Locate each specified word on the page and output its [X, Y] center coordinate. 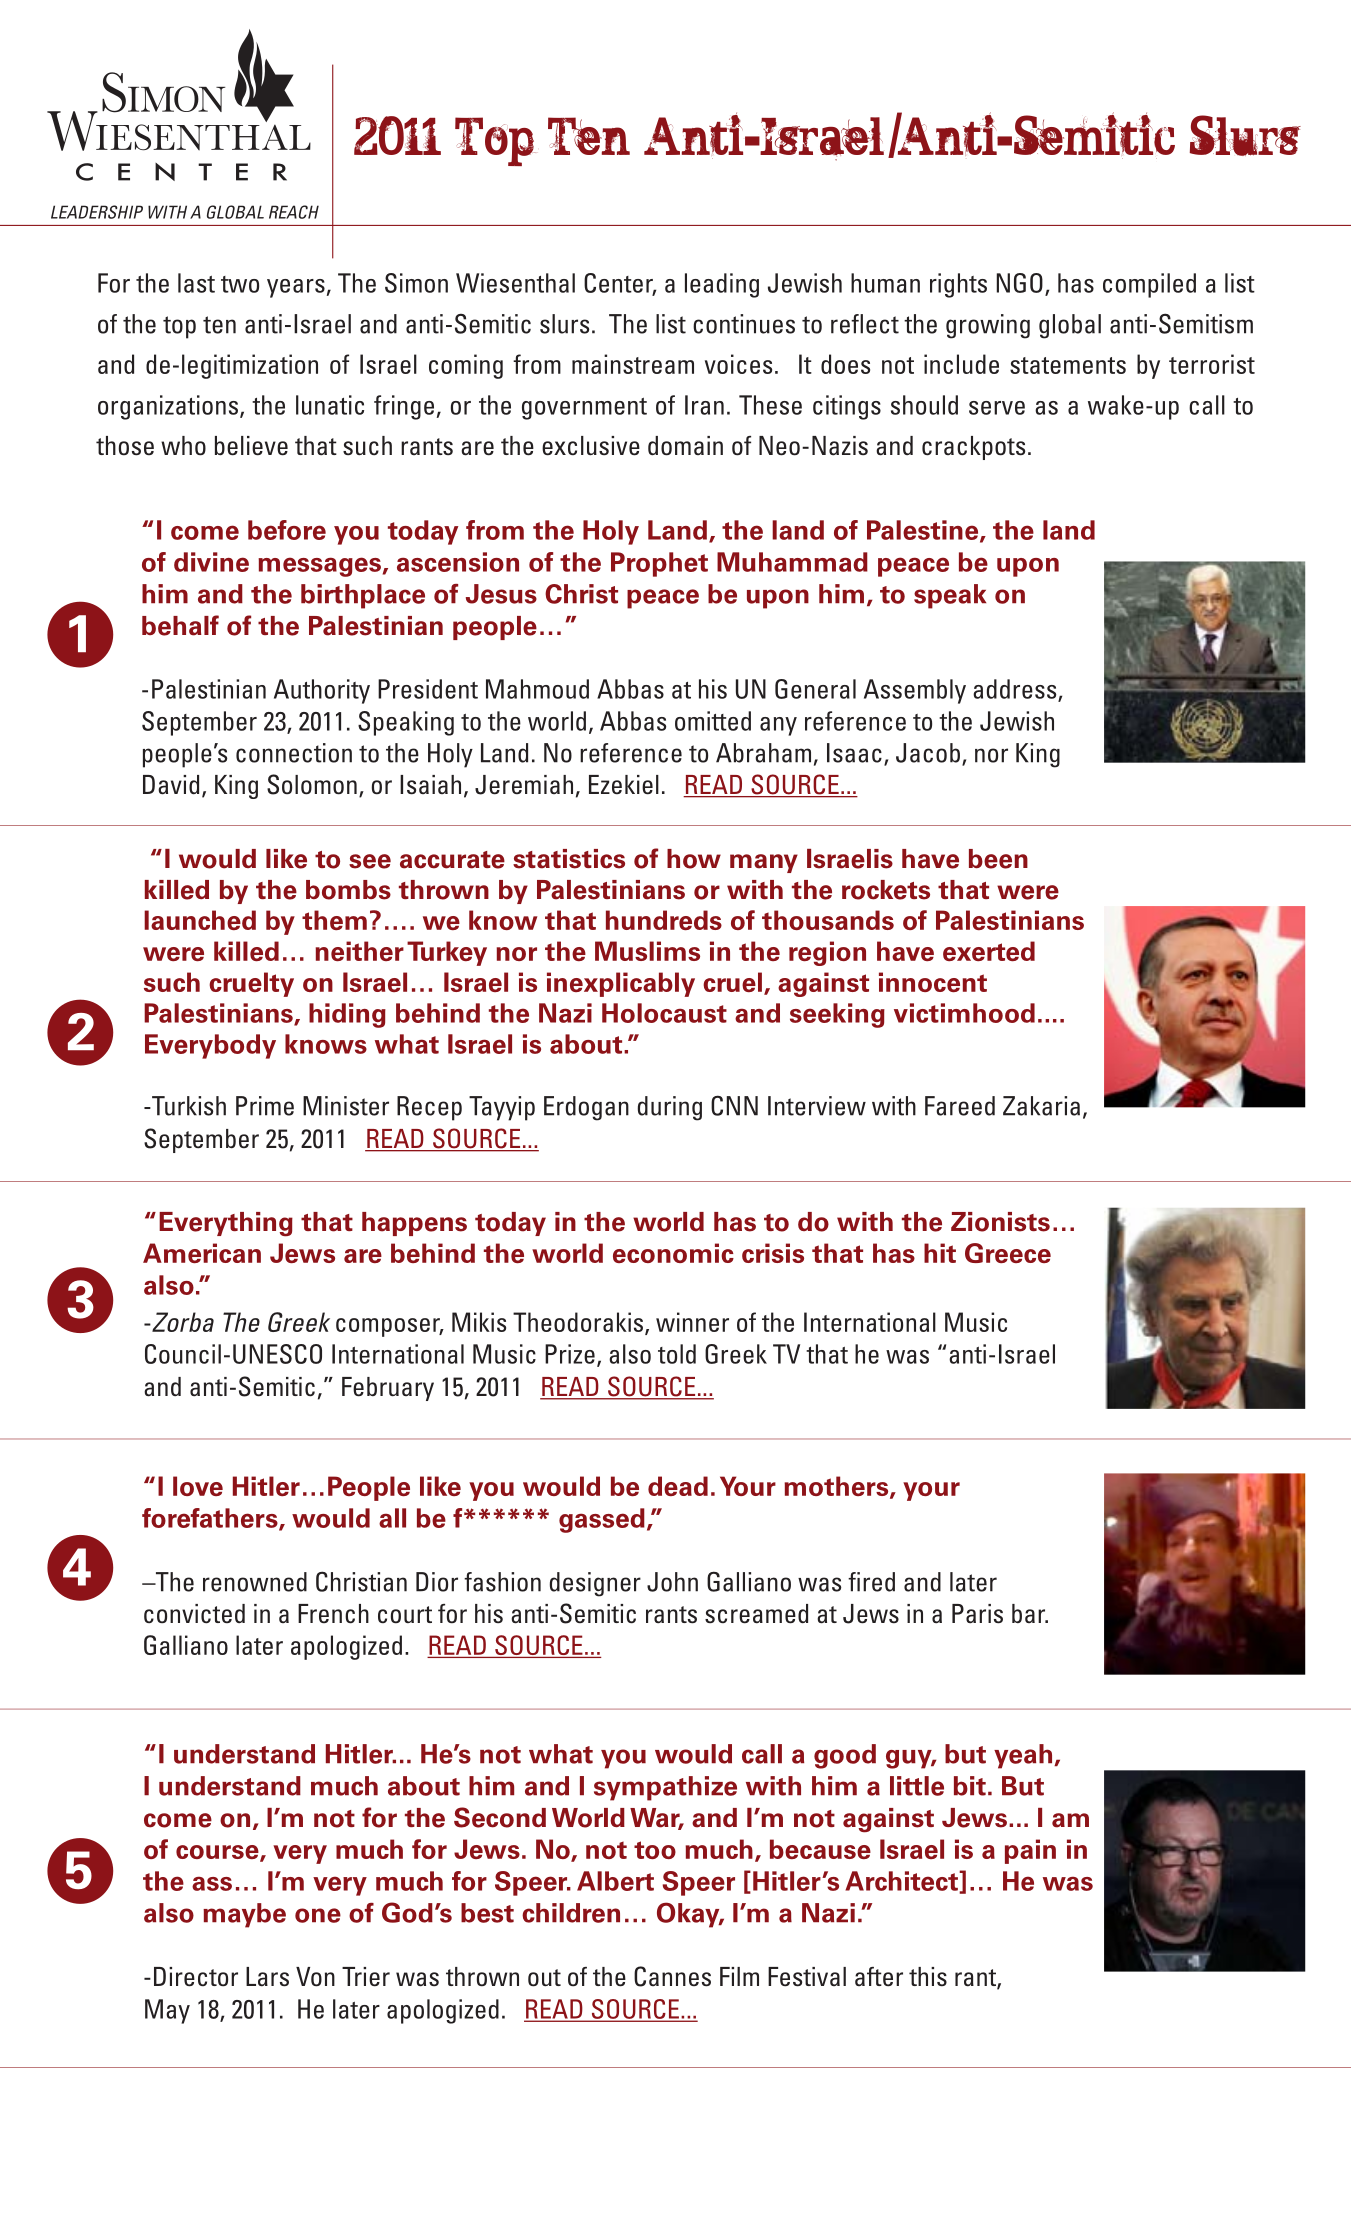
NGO [1020, 283]
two [240, 284]
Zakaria [1041, 1106]
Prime [265, 1106]
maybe [244, 1915]
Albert [615, 1881]
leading [722, 285]
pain [1030, 1851]
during [670, 1108]
